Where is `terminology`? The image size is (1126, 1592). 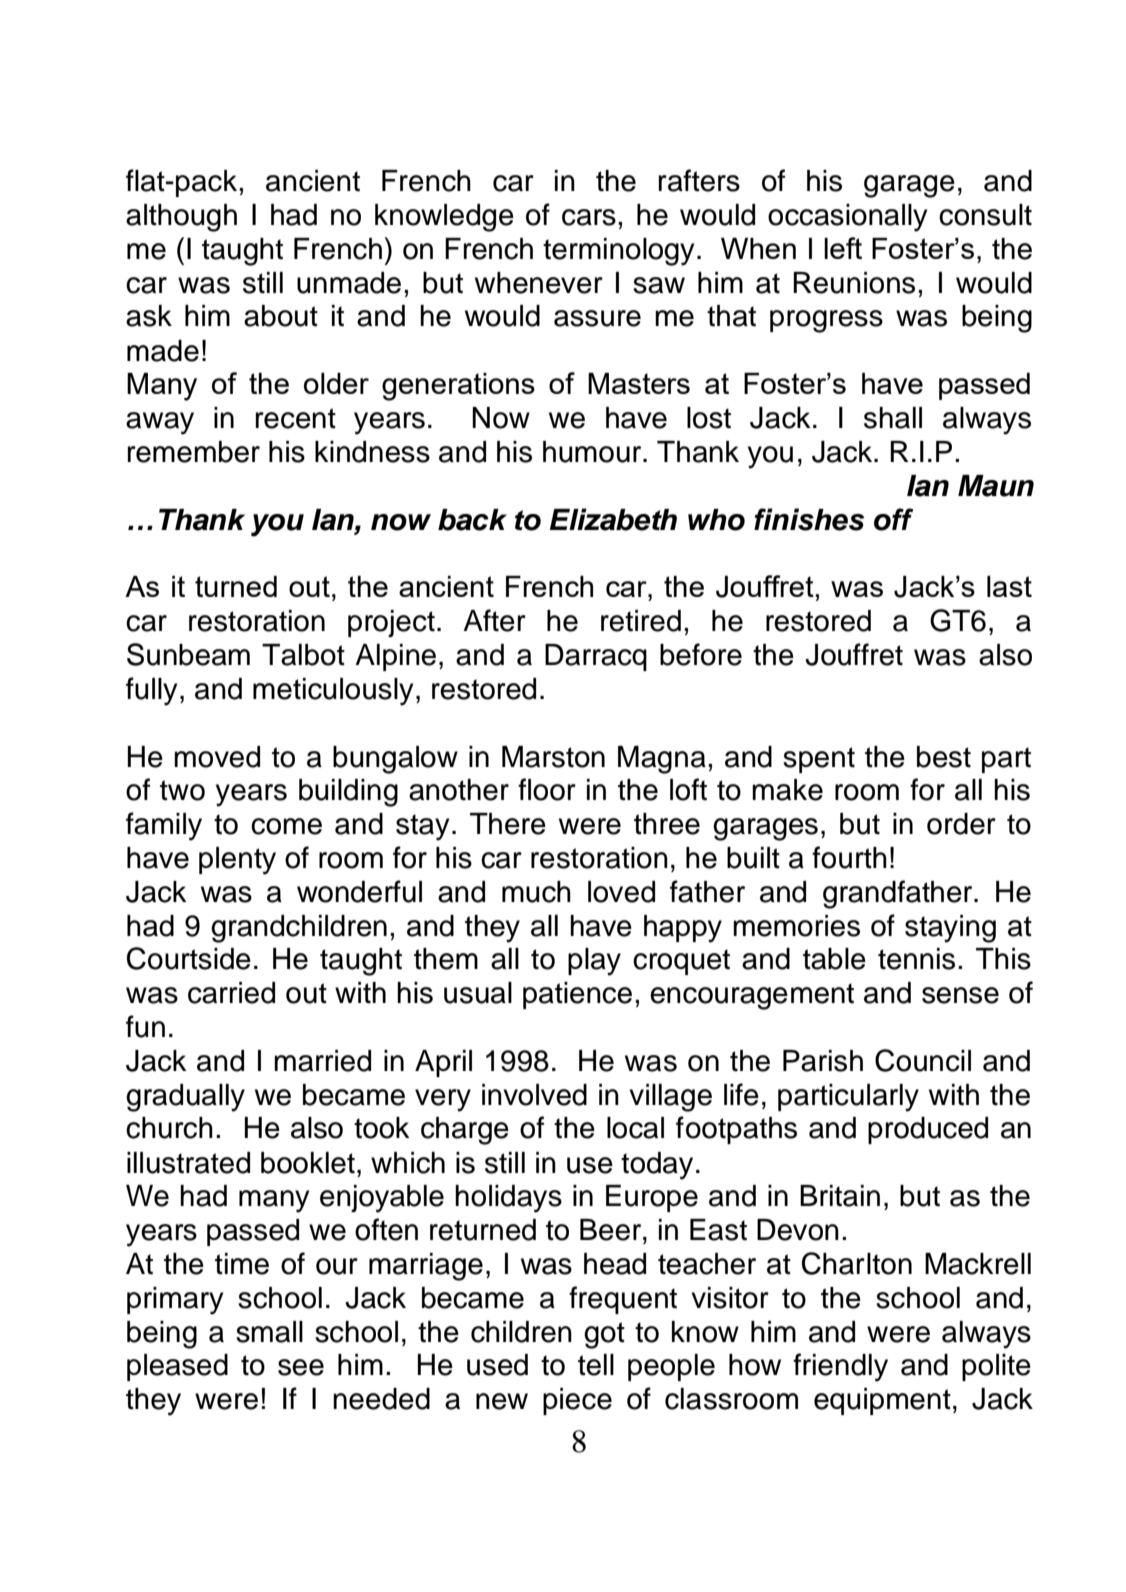 terminology is located at coordinates (618, 252).
